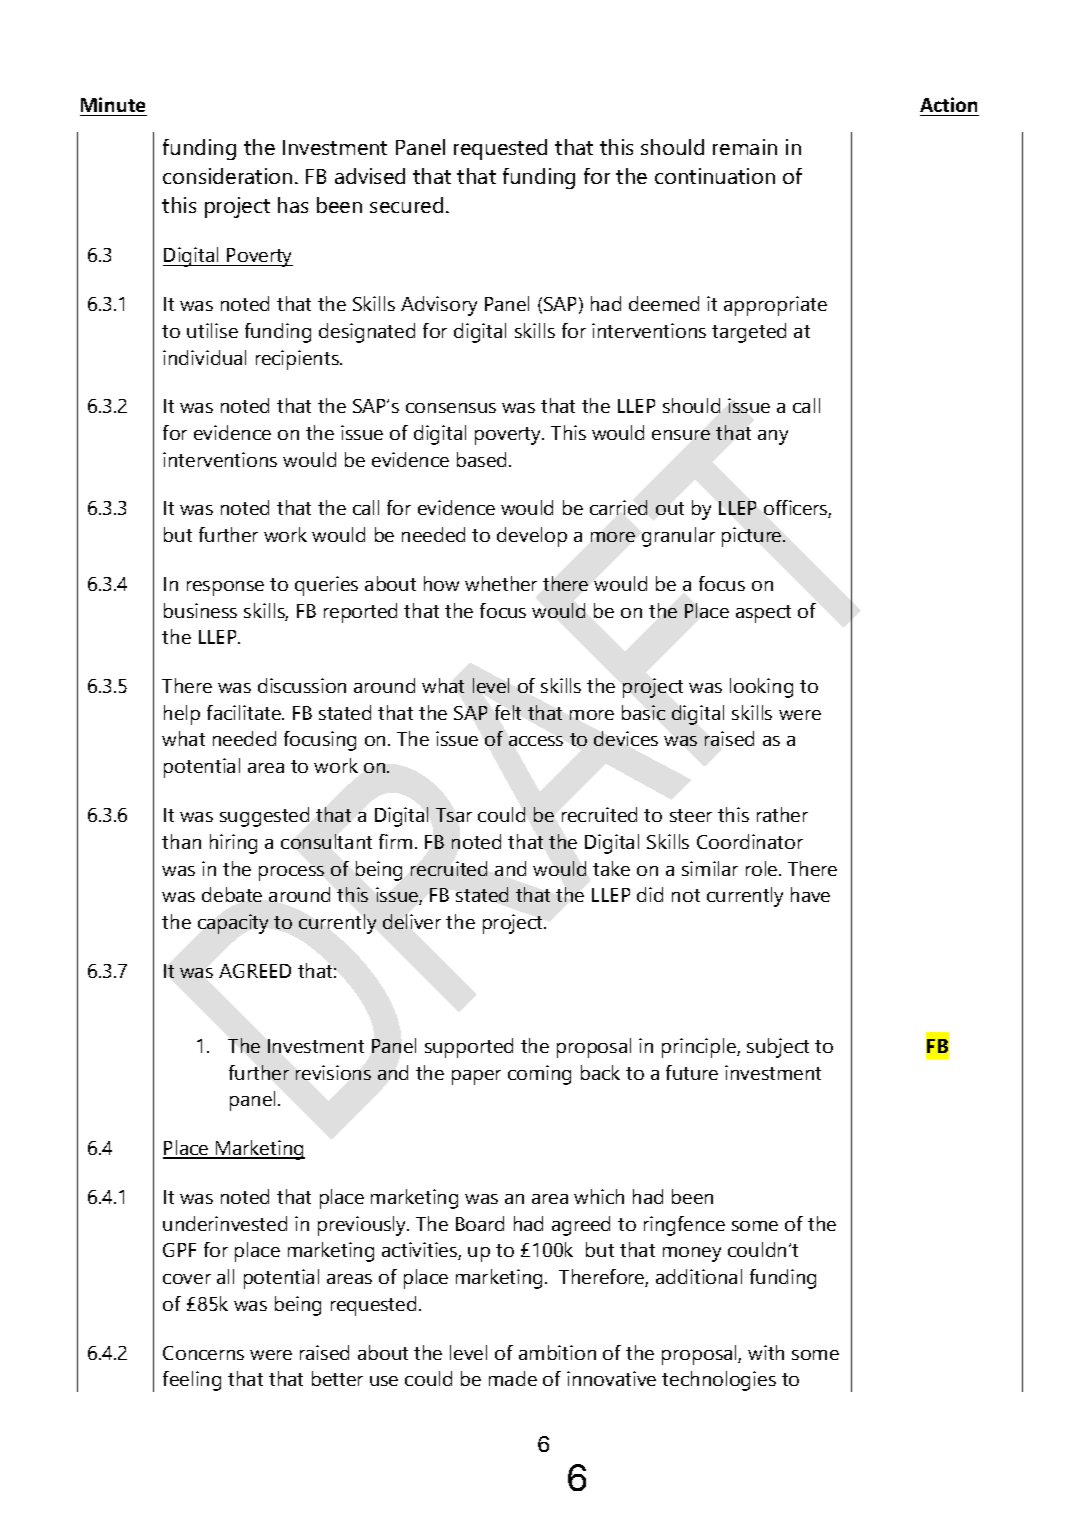 The image size is (1088, 1539). I want to click on access, so click(536, 741).
